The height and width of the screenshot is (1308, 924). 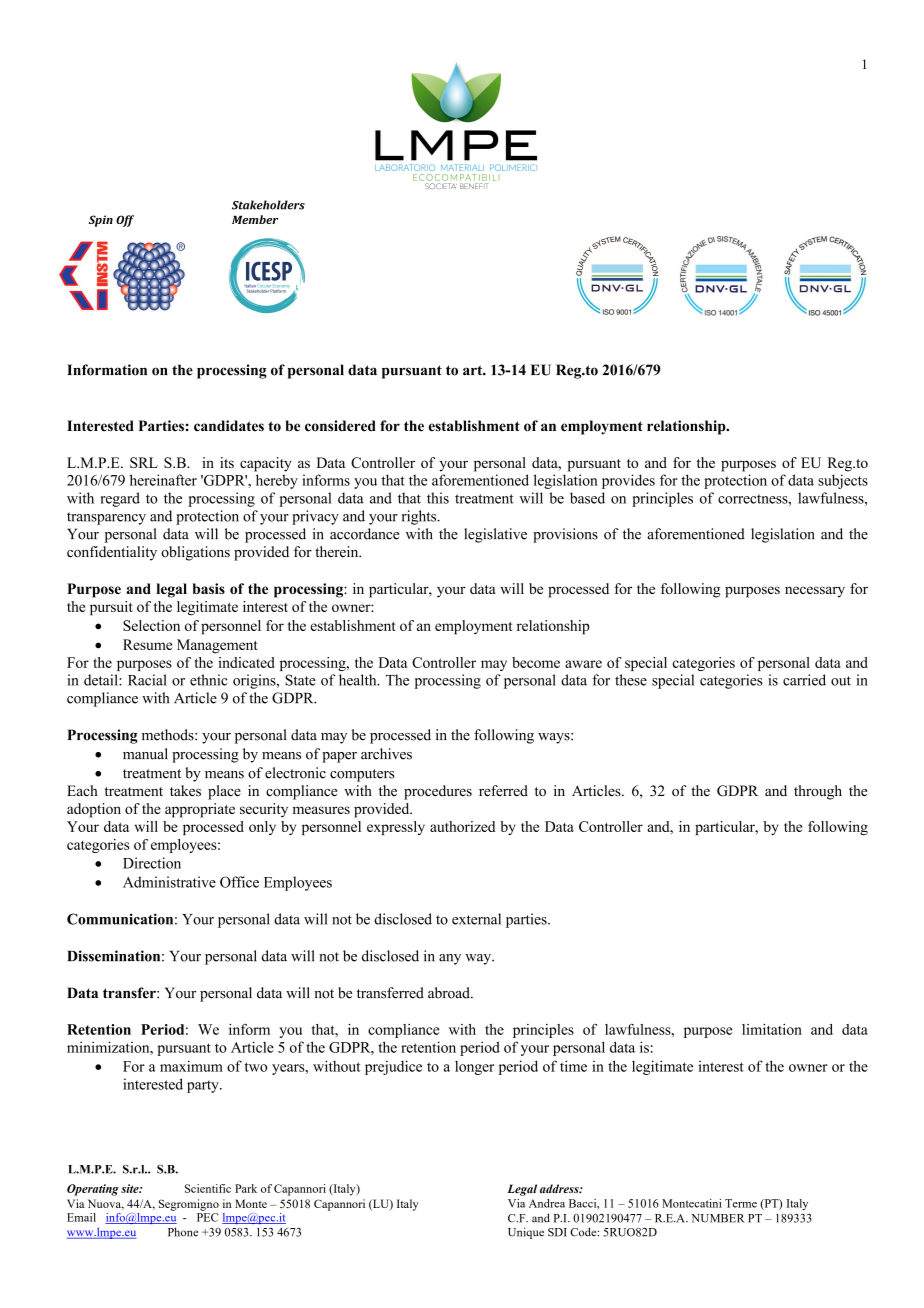 I want to click on through, so click(x=818, y=792).
